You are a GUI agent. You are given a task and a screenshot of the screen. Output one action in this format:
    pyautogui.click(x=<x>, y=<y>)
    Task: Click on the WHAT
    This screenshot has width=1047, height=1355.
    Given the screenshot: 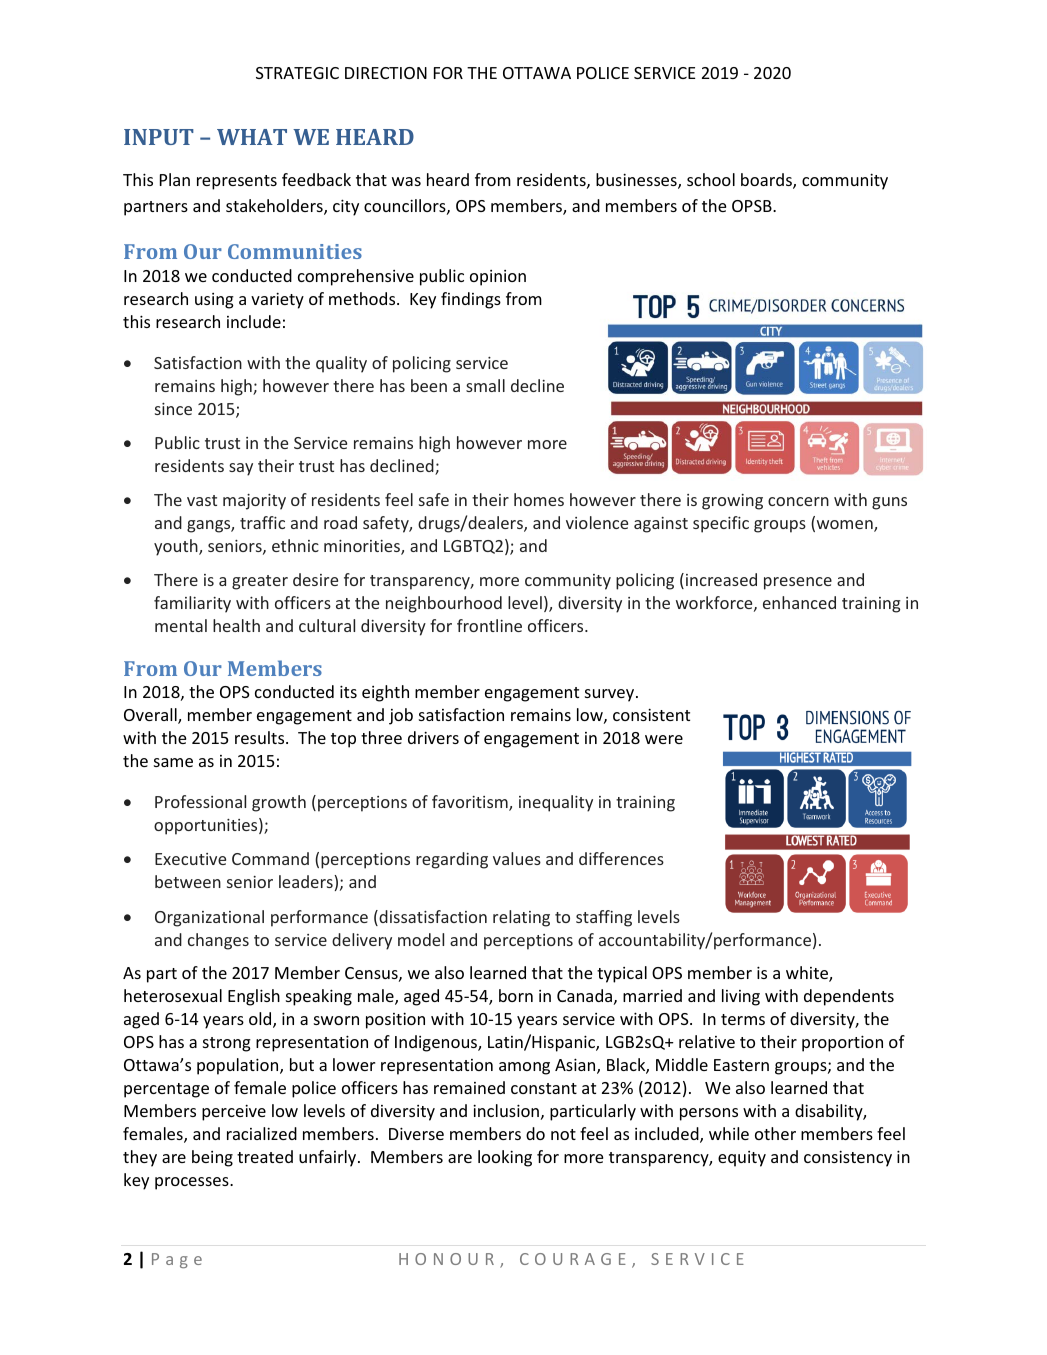 What is the action you would take?
    pyautogui.click(x=252, y=137)
